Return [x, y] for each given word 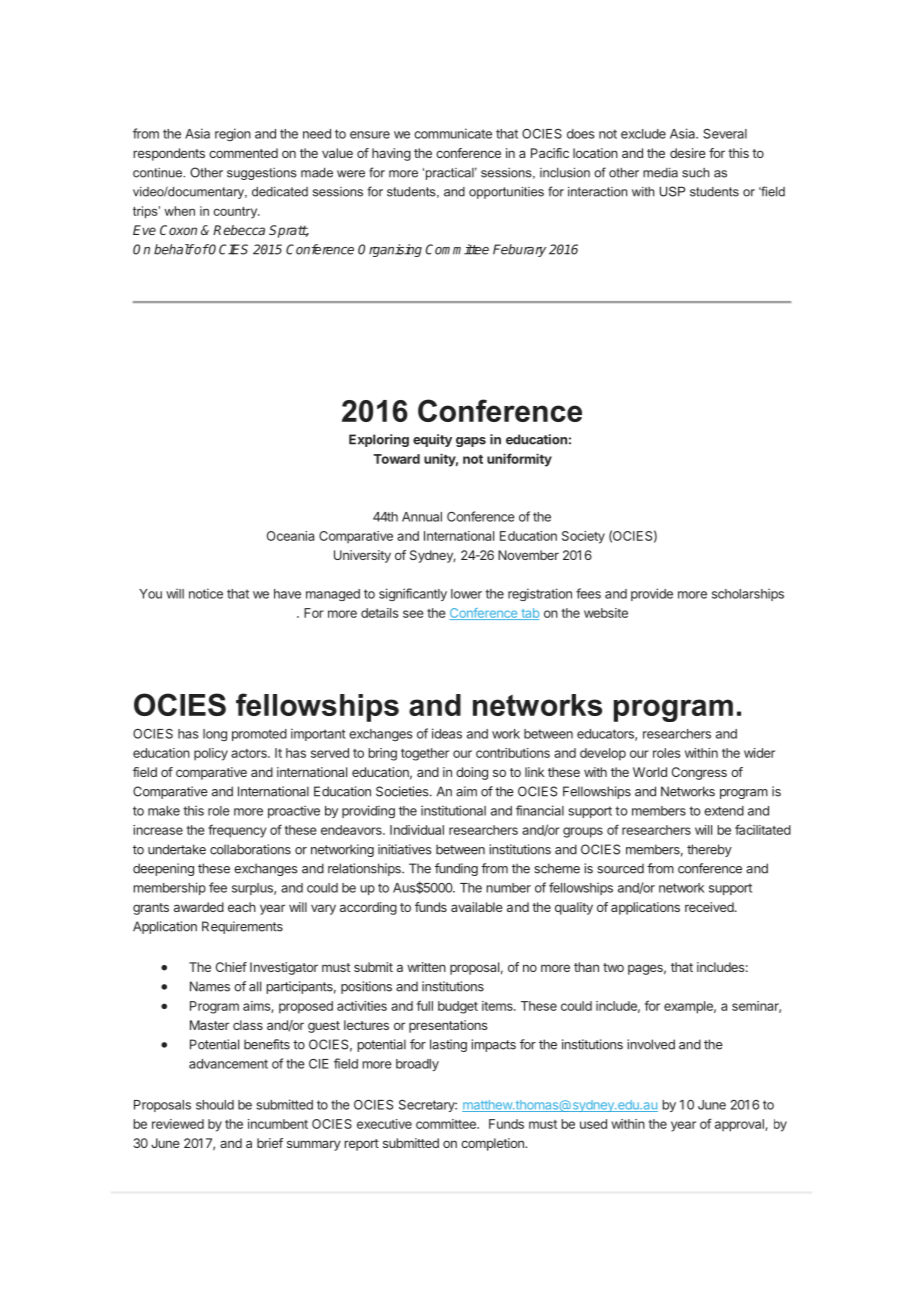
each [242, 907]
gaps [471, 442]
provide [652, 594]
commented [243, 153]
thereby [709, 850]
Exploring [379, 440]
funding [456, 869]
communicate [453, 133]
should [215, 1105]
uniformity [519, 460]
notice [206, 593]
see [413, 614]
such [695, 173]
